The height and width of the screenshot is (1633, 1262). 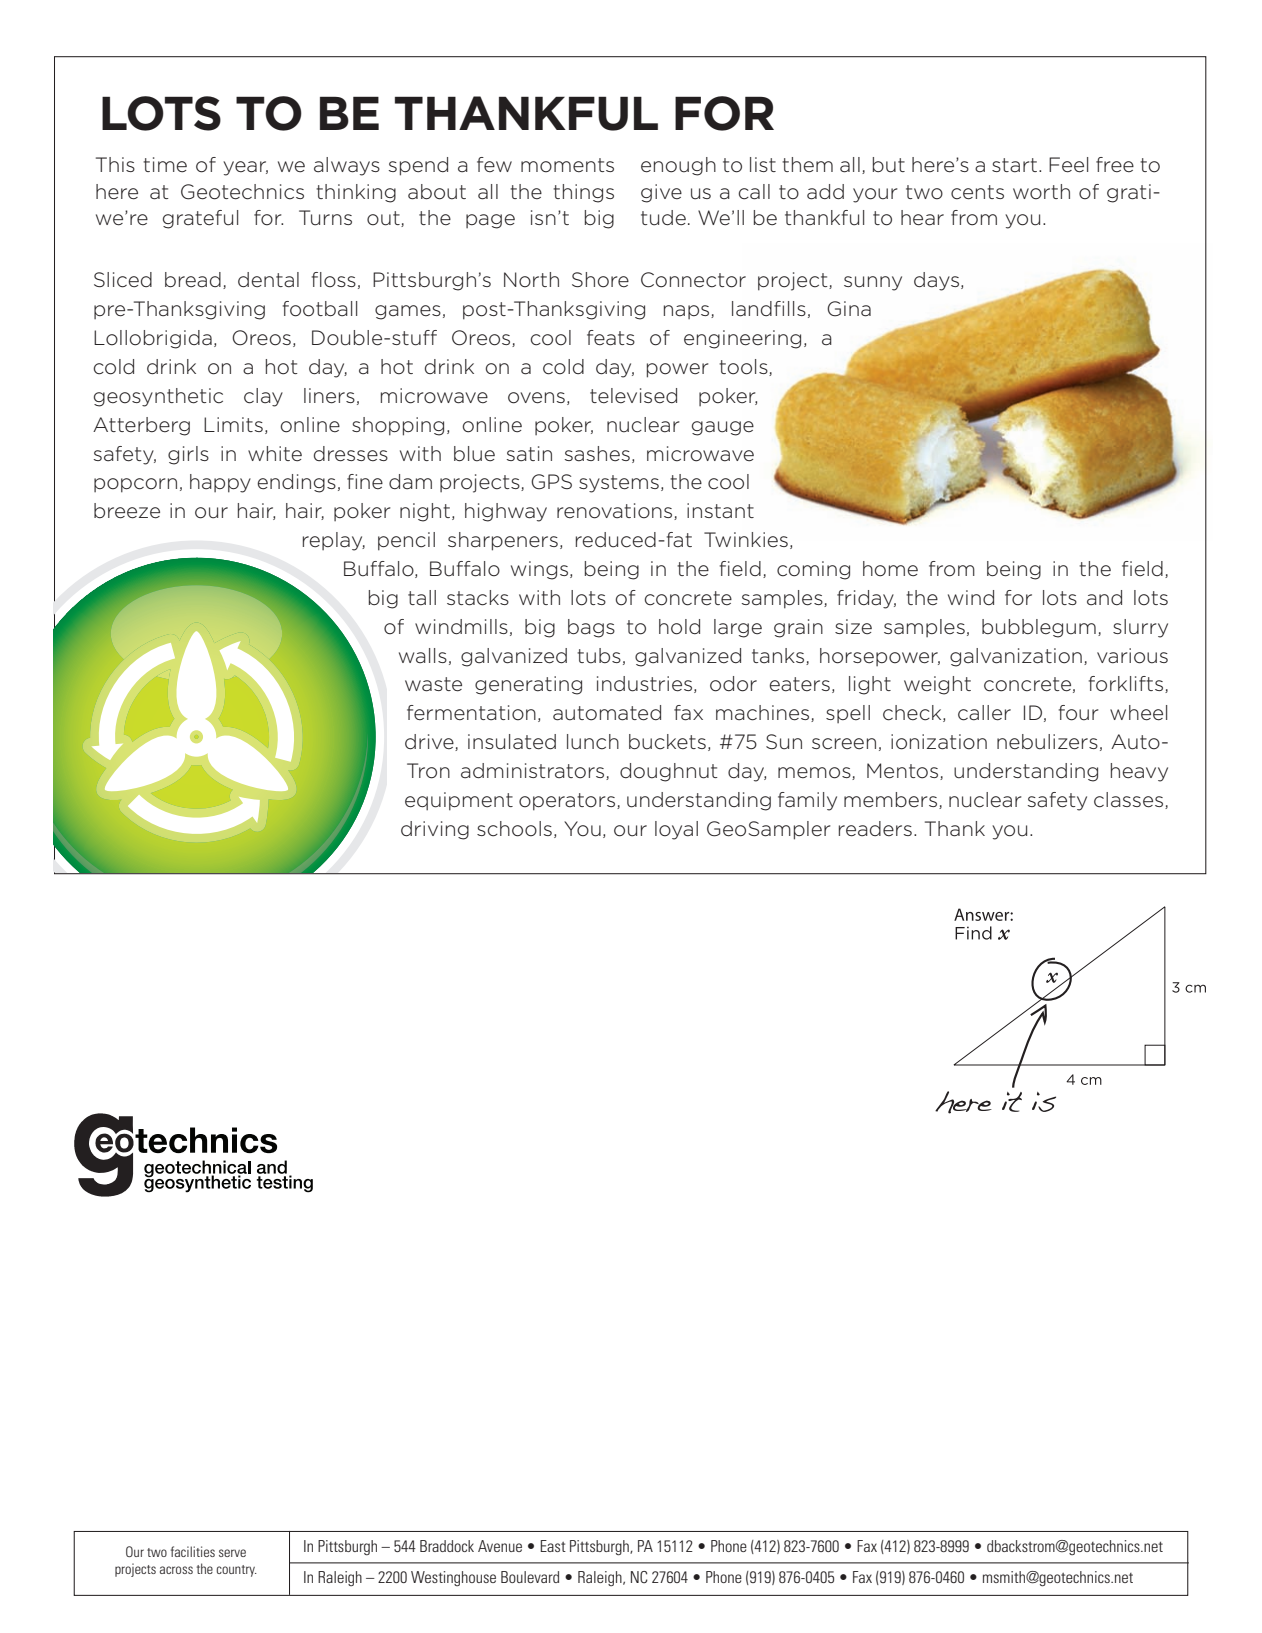 I want to click on worth, so click(x=1041, y=192).
